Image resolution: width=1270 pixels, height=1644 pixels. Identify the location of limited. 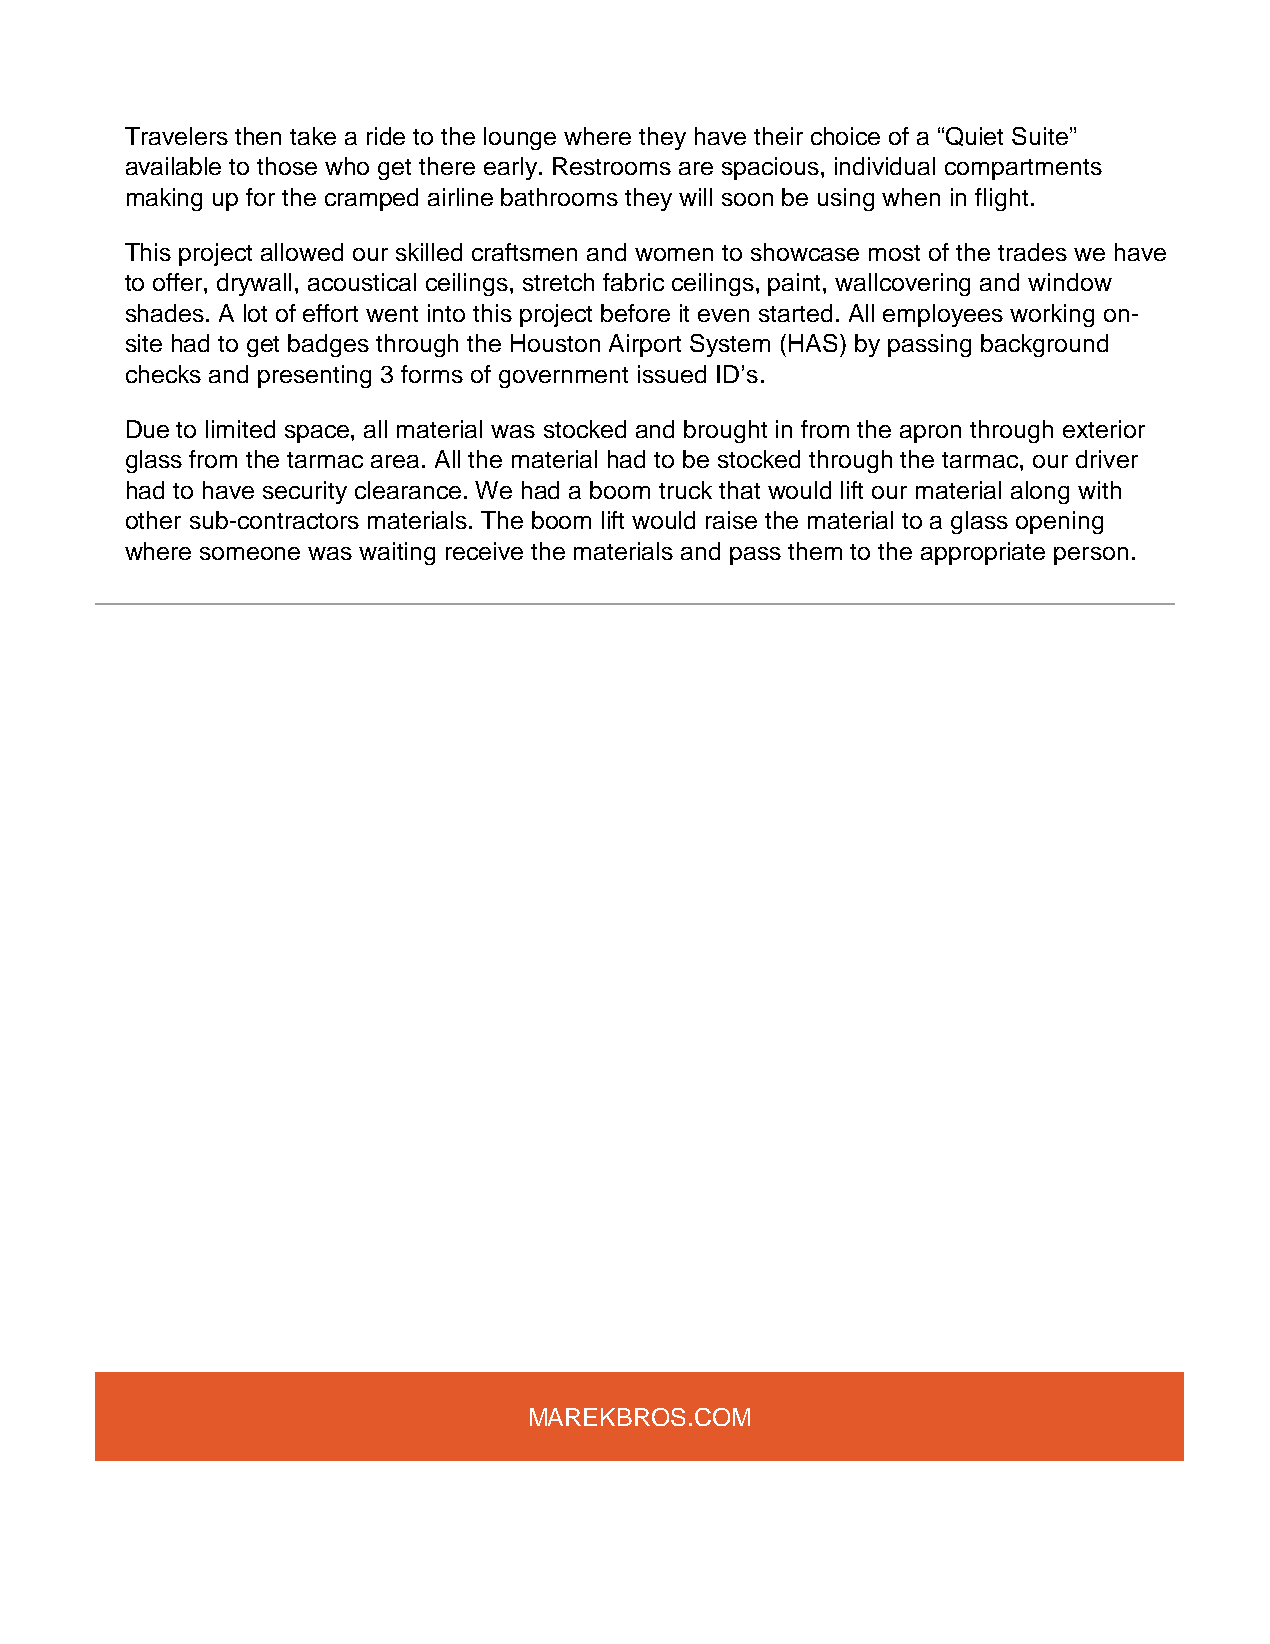
(240, 429).
